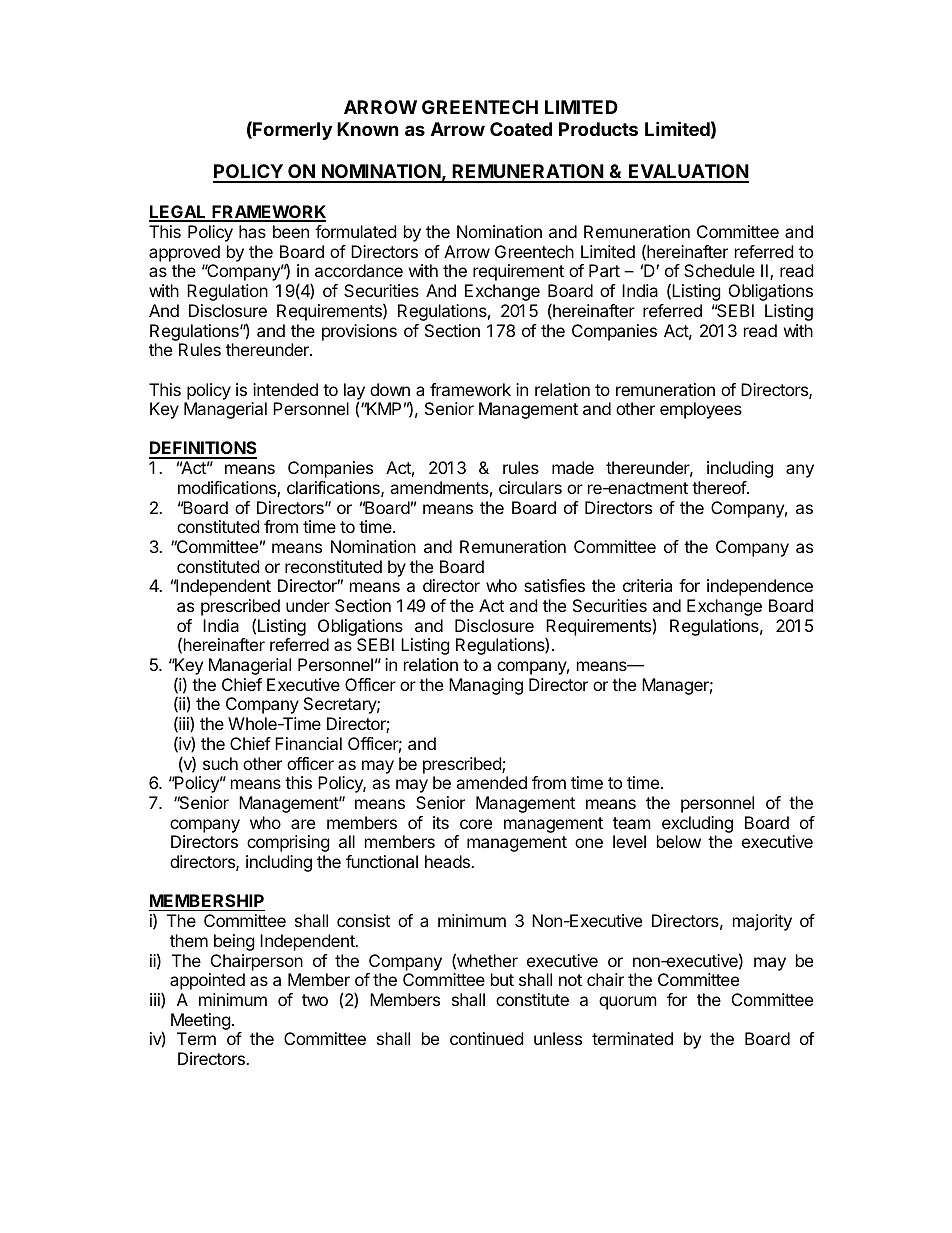  What do you see at coordinates (688, 173) in the image?
I see `EVALUATION` at bounding box center [688, 173].
